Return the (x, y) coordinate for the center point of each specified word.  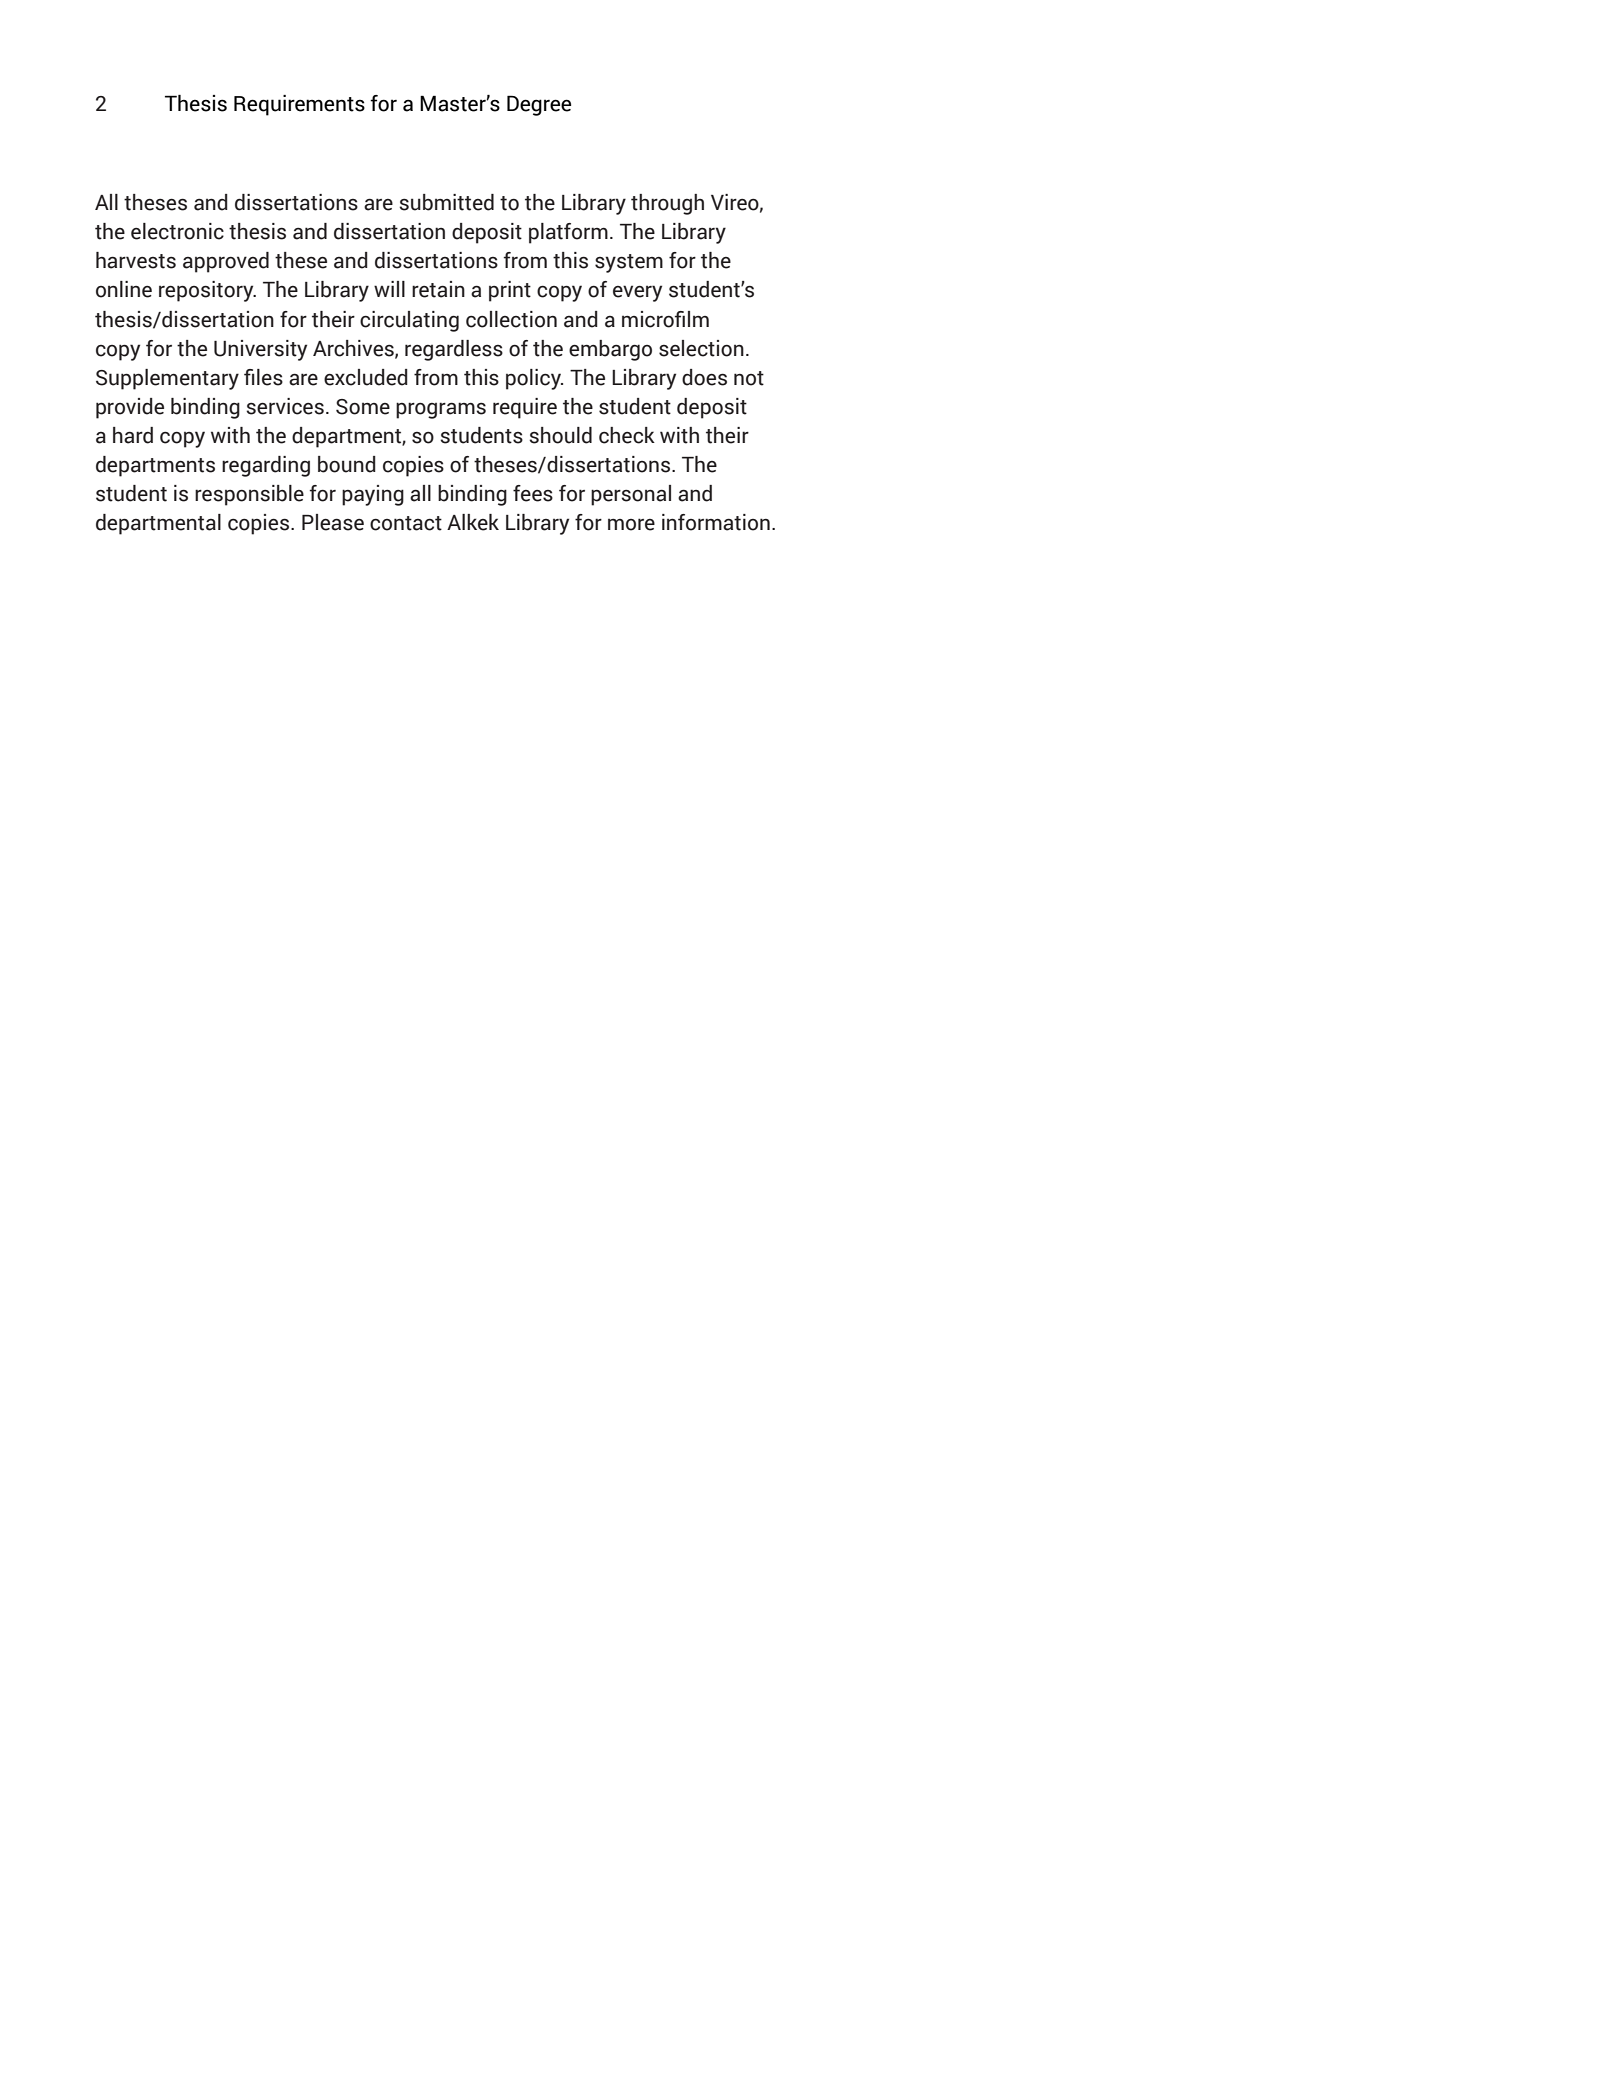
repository (207, 291)
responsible (249, 495)
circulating (409, 321)
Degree (539, 105)
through (667, 204)
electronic (177, 231)
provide (130, 408)
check (627, 435)
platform (568, 233)
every (637, 293)
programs (441, 410)
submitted (446, 202)
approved (226, 262)
